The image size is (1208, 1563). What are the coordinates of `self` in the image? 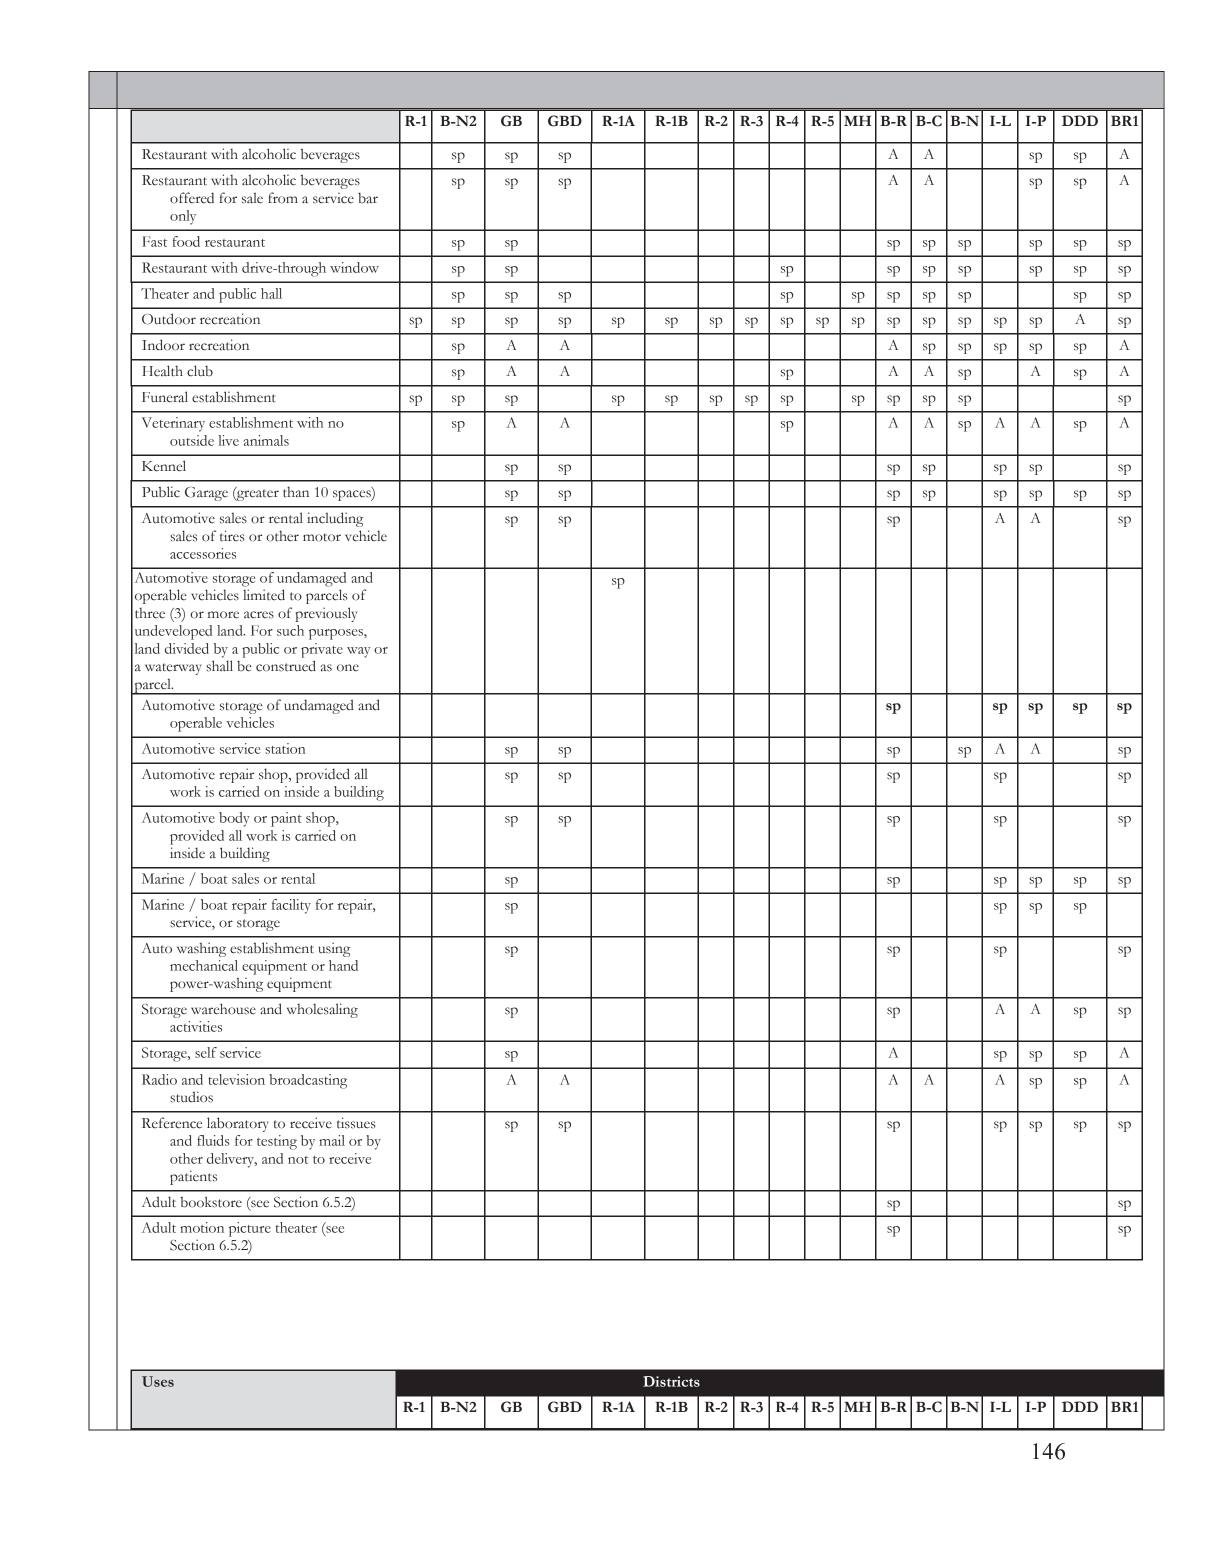 It's located at (206, 1052).
